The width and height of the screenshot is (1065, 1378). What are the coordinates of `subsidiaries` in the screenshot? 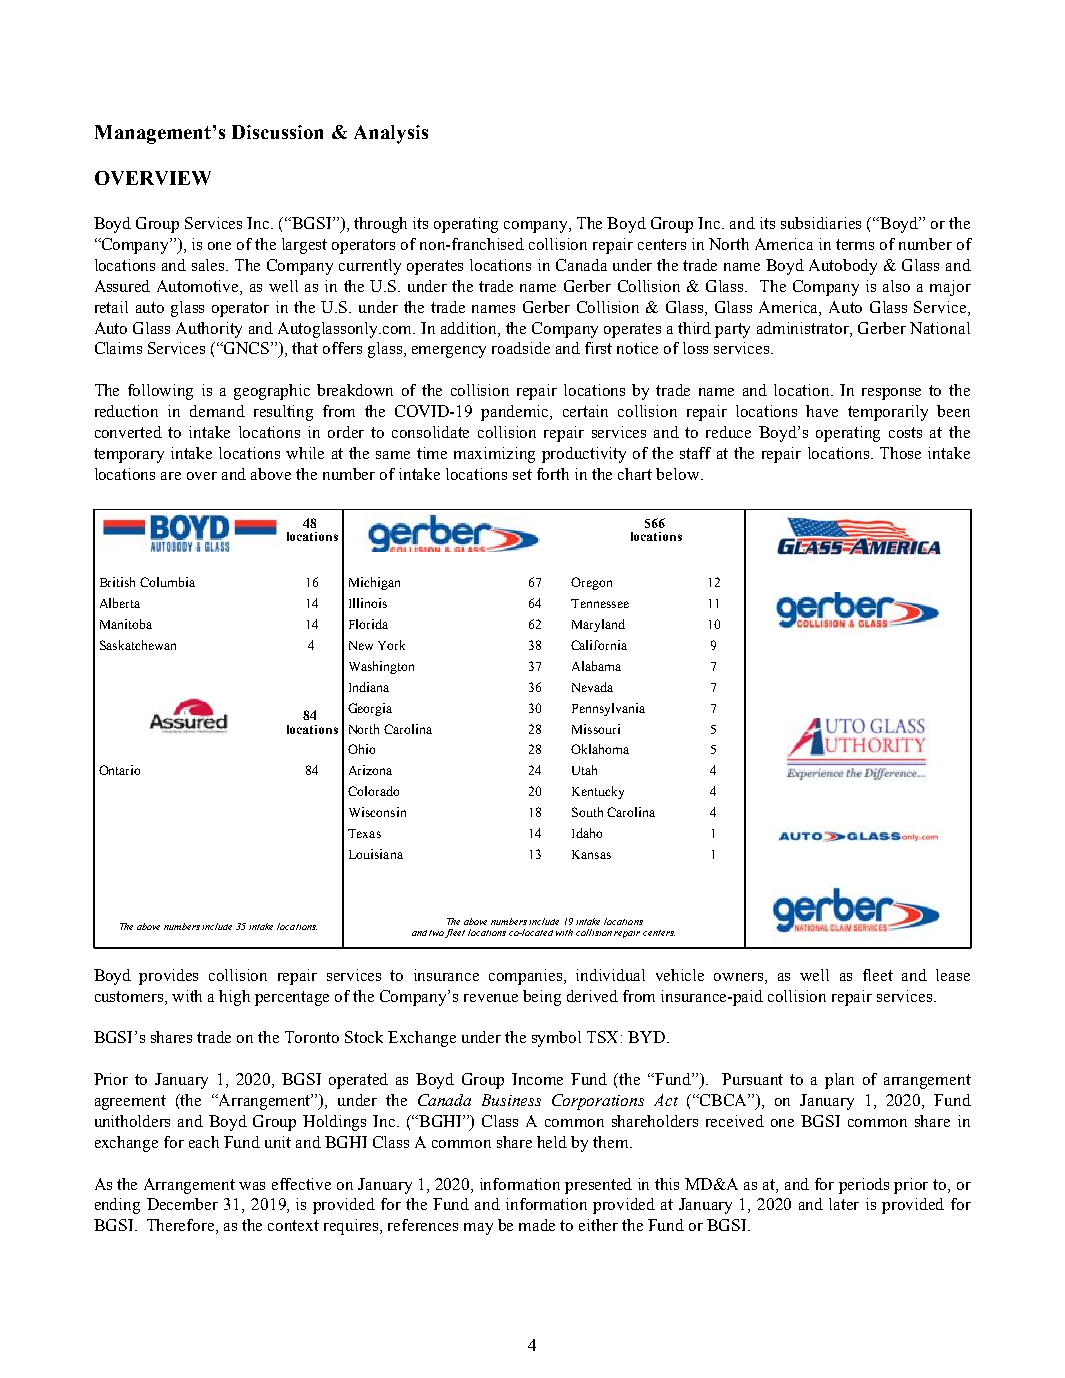 It's located at (821, 223).
